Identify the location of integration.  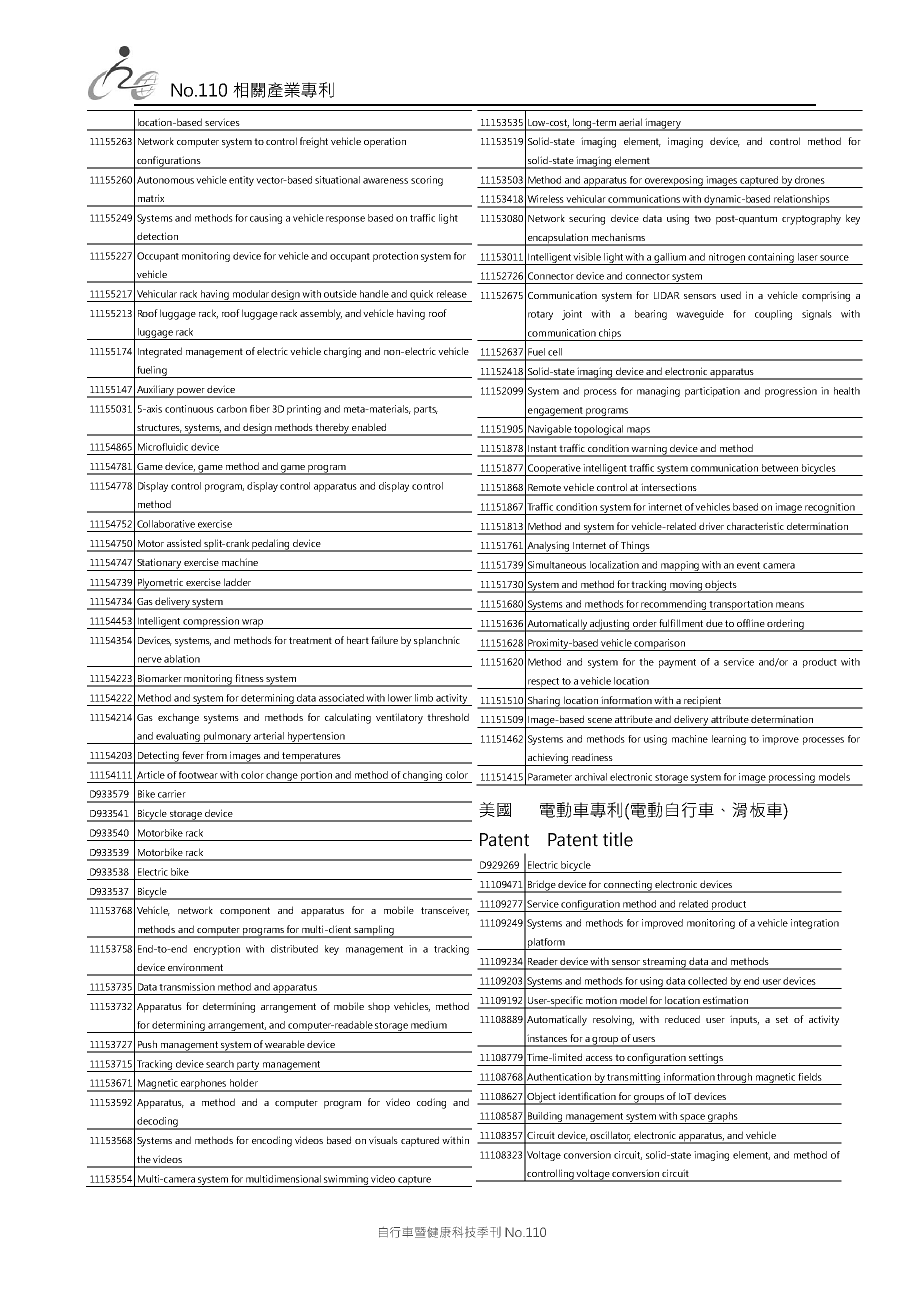
(815, 924).
